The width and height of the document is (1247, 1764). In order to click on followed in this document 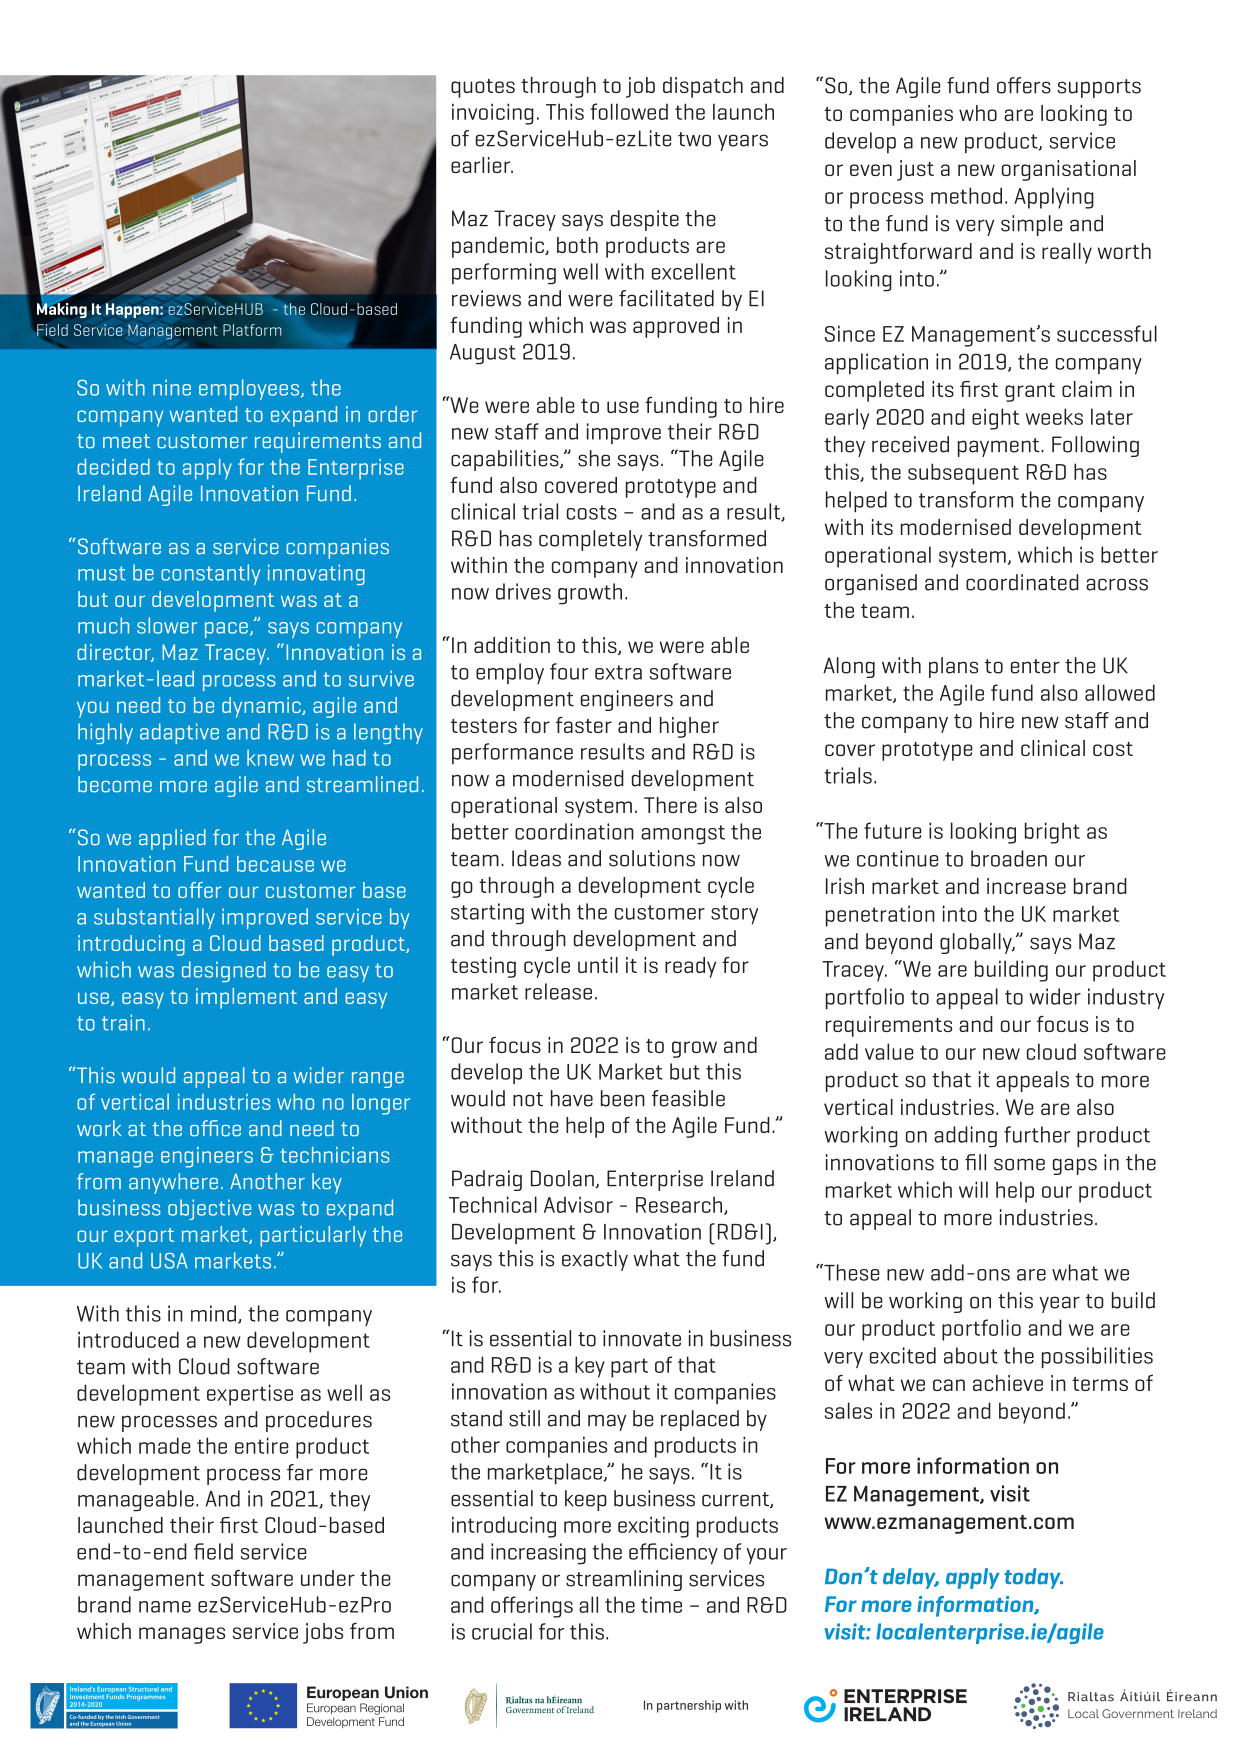, I will do `click(629, 111)`.
